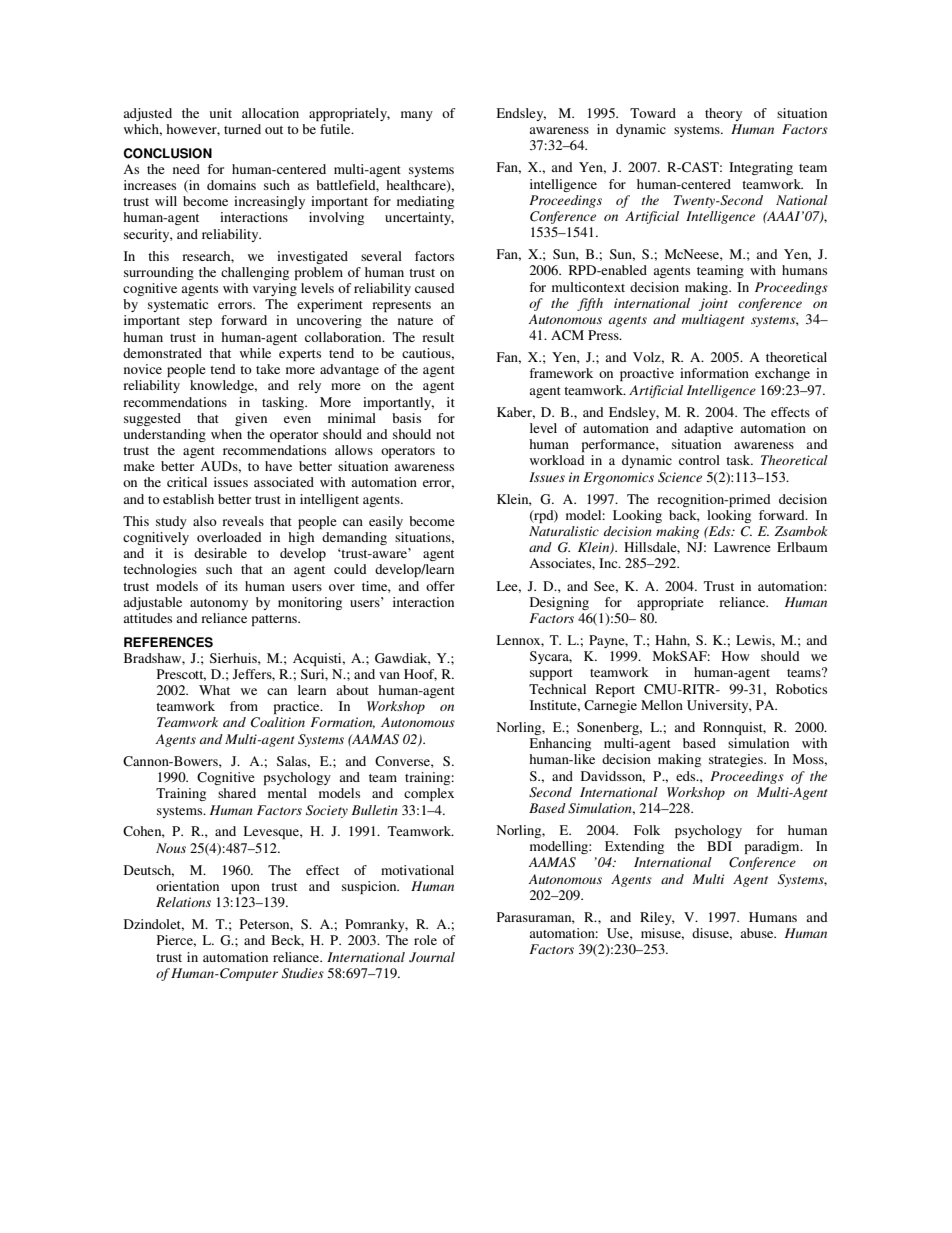  What do you see at coordinates (287, 941) in the page?
I see `Beck` at bounding box center [287, 941].
